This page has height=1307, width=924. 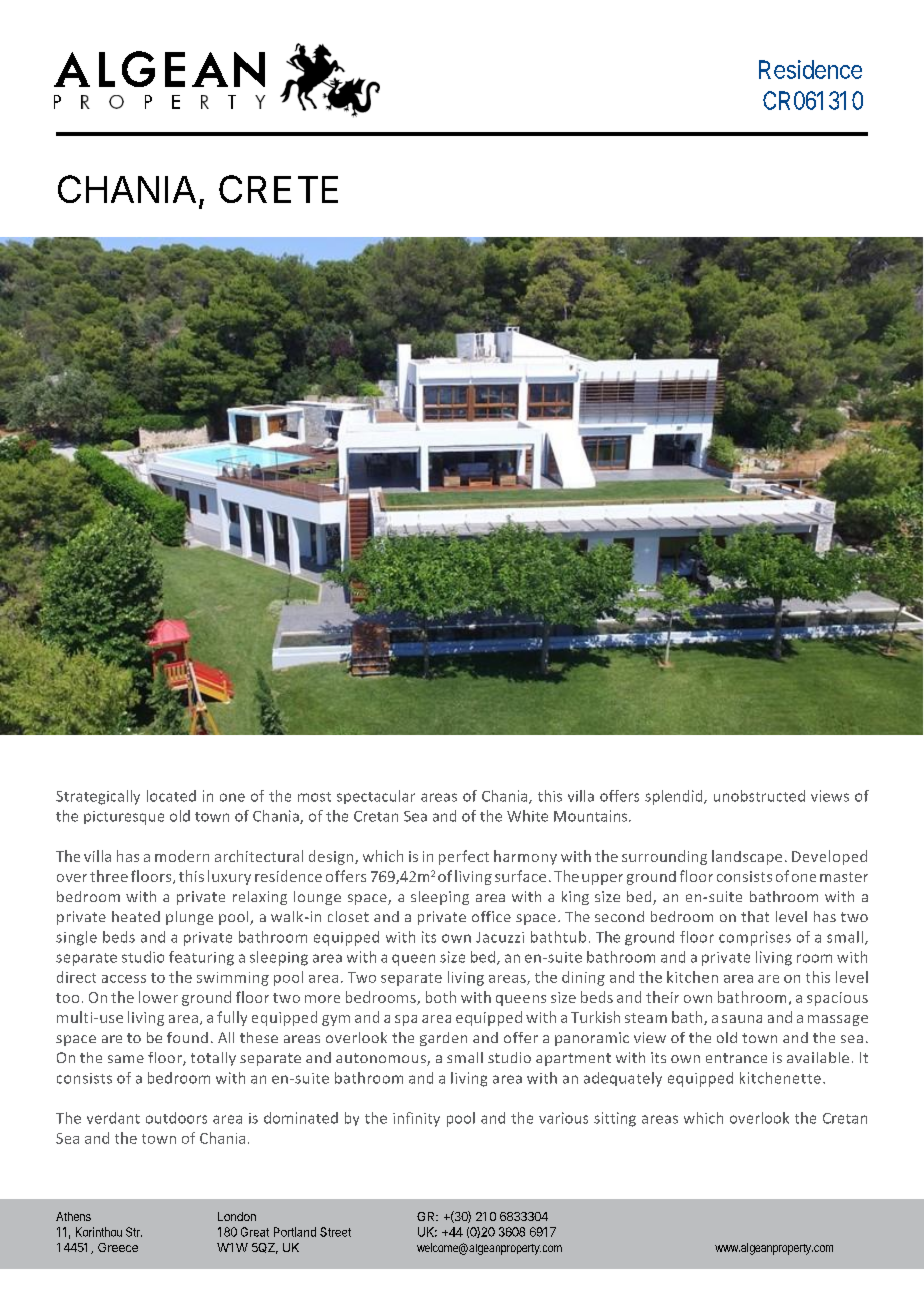 I want to click on unobstructed, so click(x=759, y=796).
